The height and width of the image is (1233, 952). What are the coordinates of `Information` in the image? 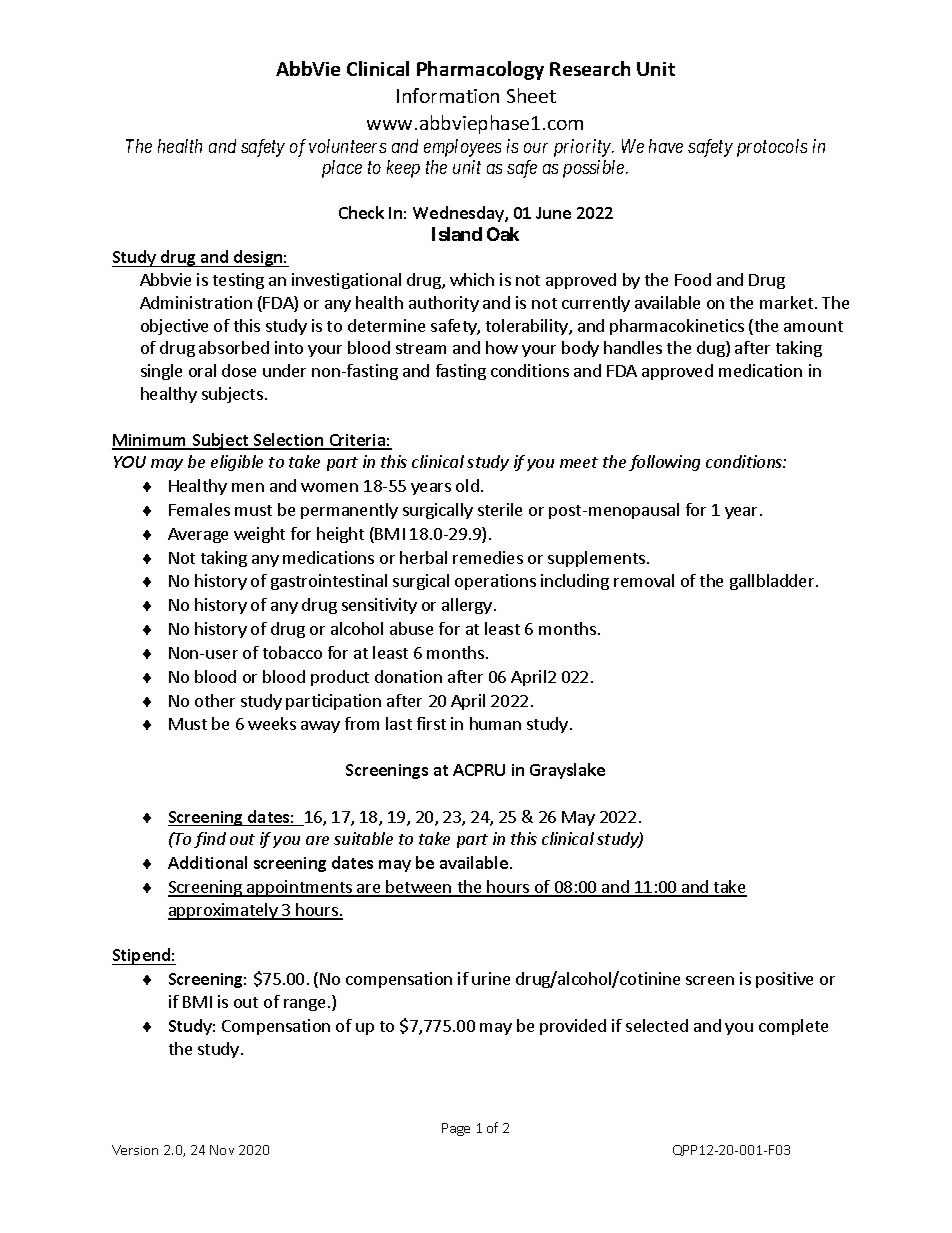 It's located at (448, 95).
